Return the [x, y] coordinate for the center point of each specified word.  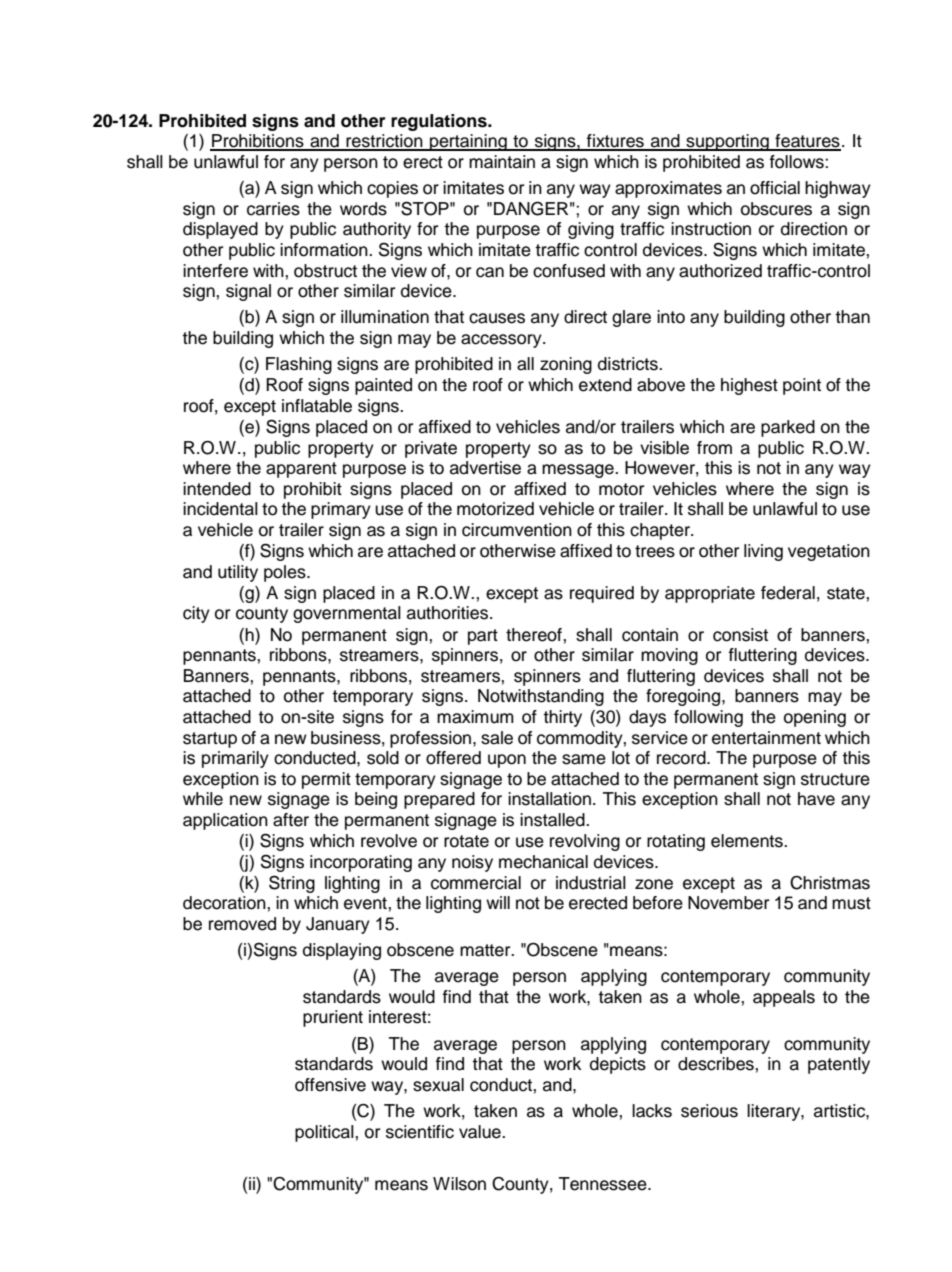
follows [798, 162]
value [481, 1132]
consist [740, 635]
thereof [535, 635]
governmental [347, 614]
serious [709, 1111]
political [325, 1133]
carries [273, 209]
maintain [502, 162]
